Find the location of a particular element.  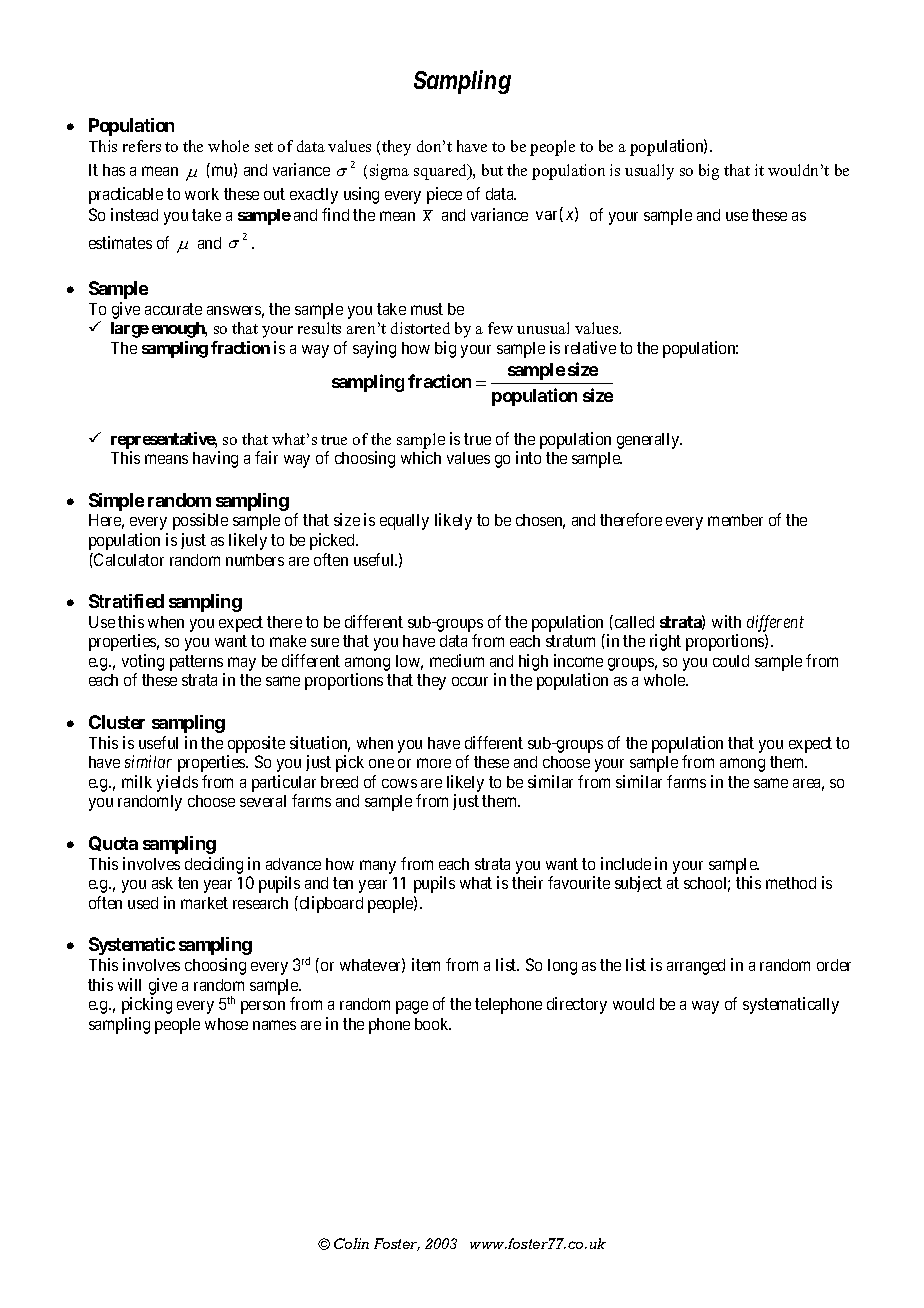

usually is located at coordinates (649, 172).
